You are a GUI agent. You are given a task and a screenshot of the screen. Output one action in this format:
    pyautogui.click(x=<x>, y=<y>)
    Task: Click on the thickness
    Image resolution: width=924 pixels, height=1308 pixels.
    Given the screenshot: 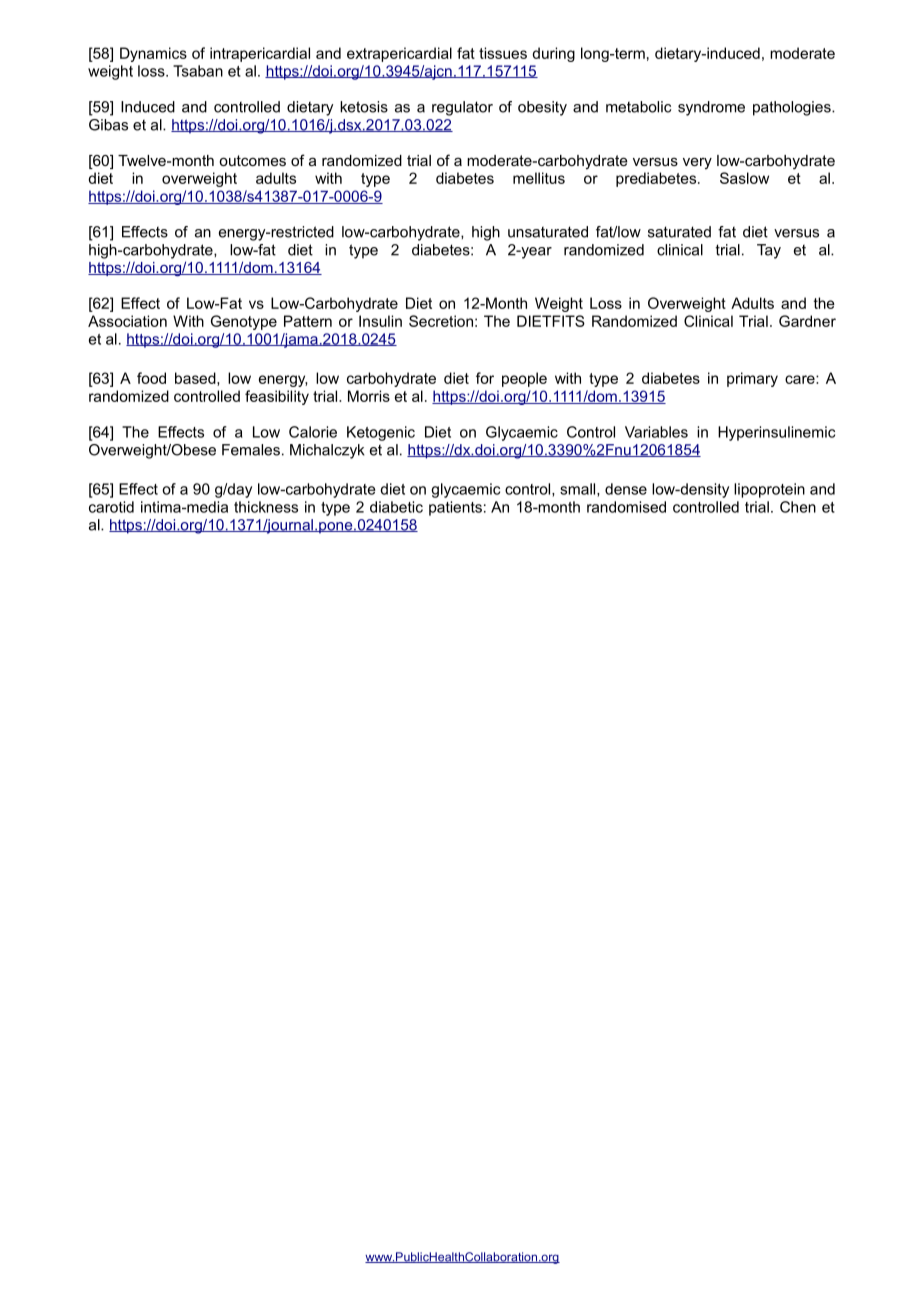 What is the action you would take?
    pyautogui.click(x=266, y=507)
